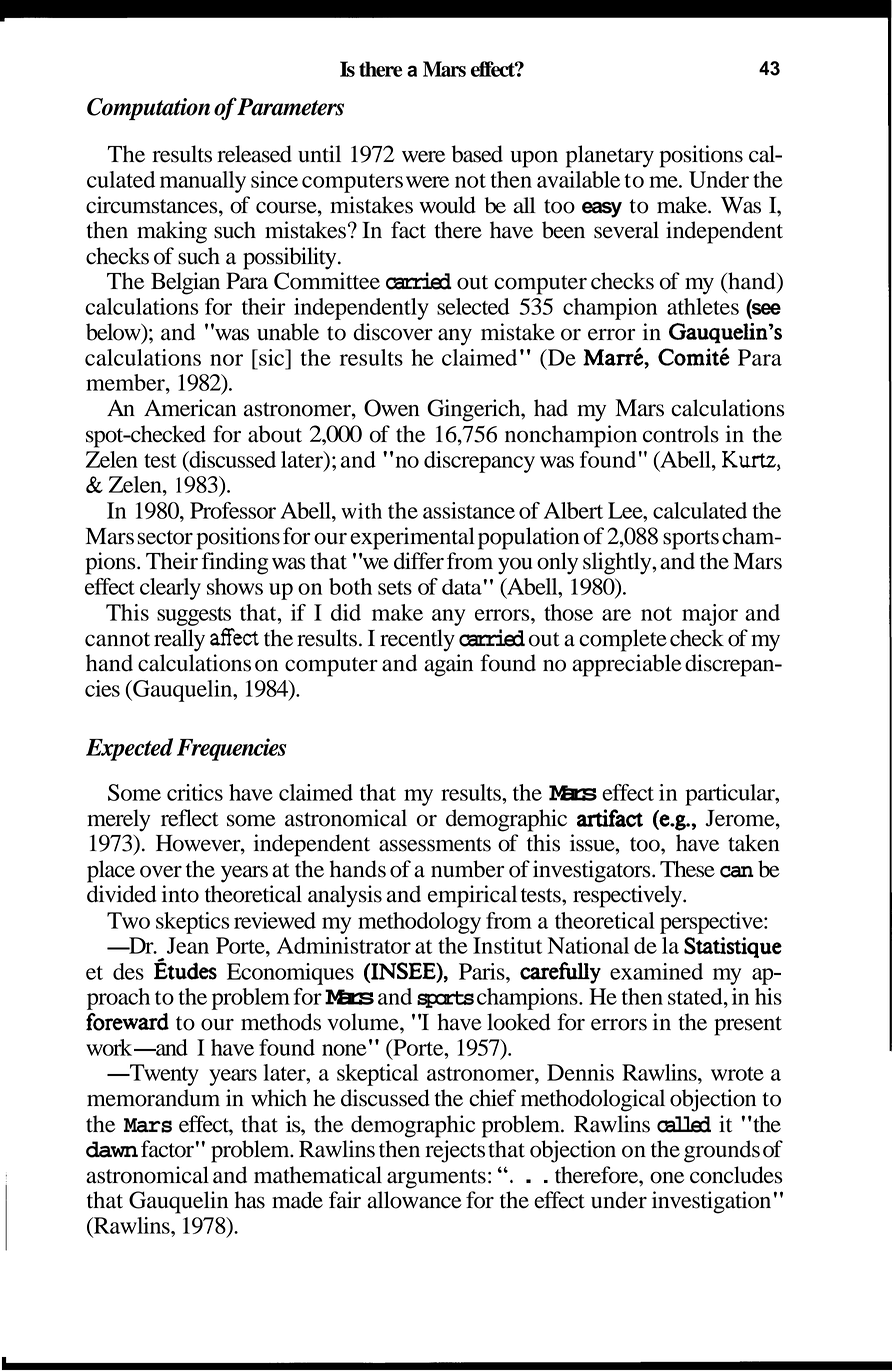  What do you see at coordinates (179, 640) in the screenshot?
I see `really` at bounding box center [179, 640].
